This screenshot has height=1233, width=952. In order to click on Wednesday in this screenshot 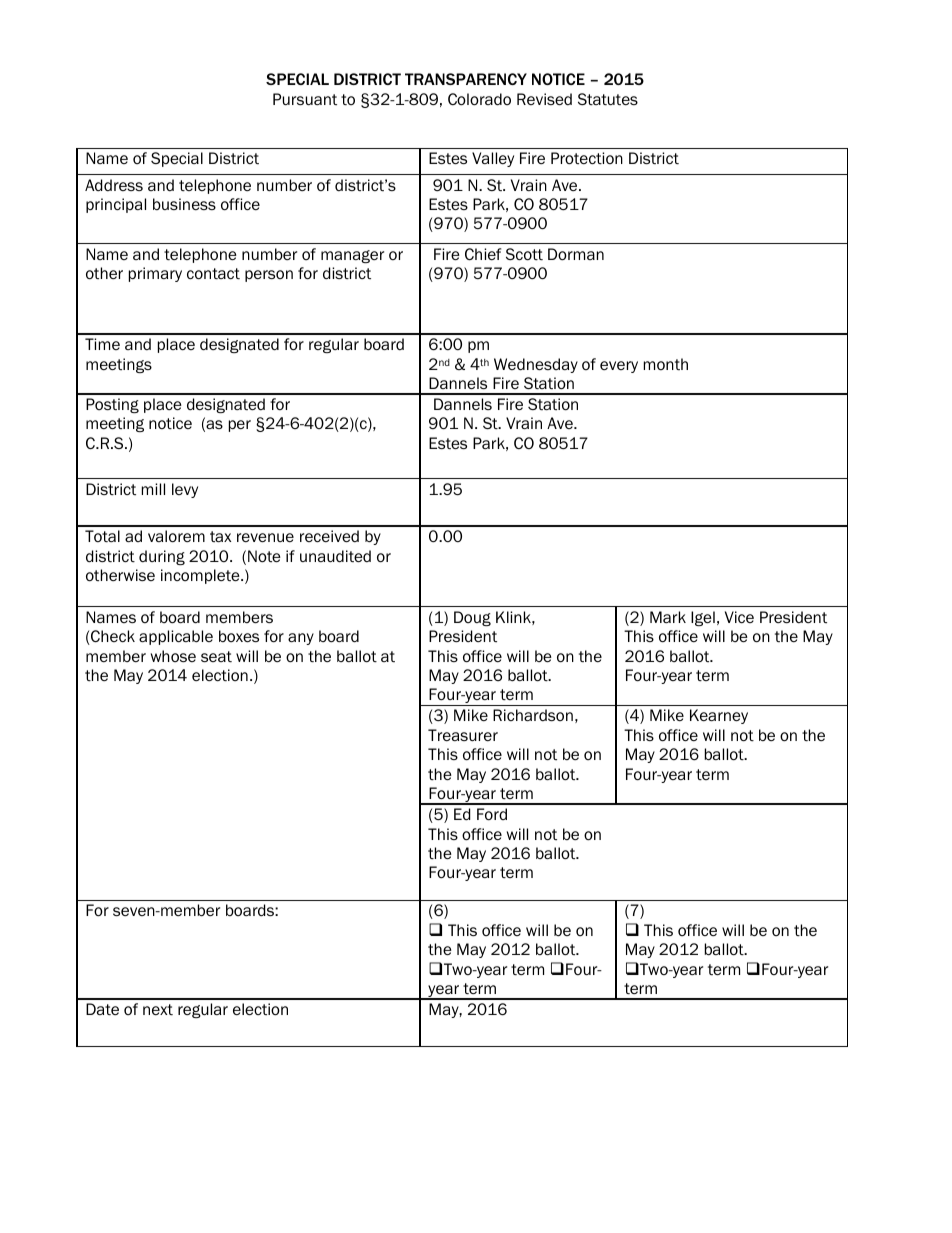, I will do `click(536, 365)`.
